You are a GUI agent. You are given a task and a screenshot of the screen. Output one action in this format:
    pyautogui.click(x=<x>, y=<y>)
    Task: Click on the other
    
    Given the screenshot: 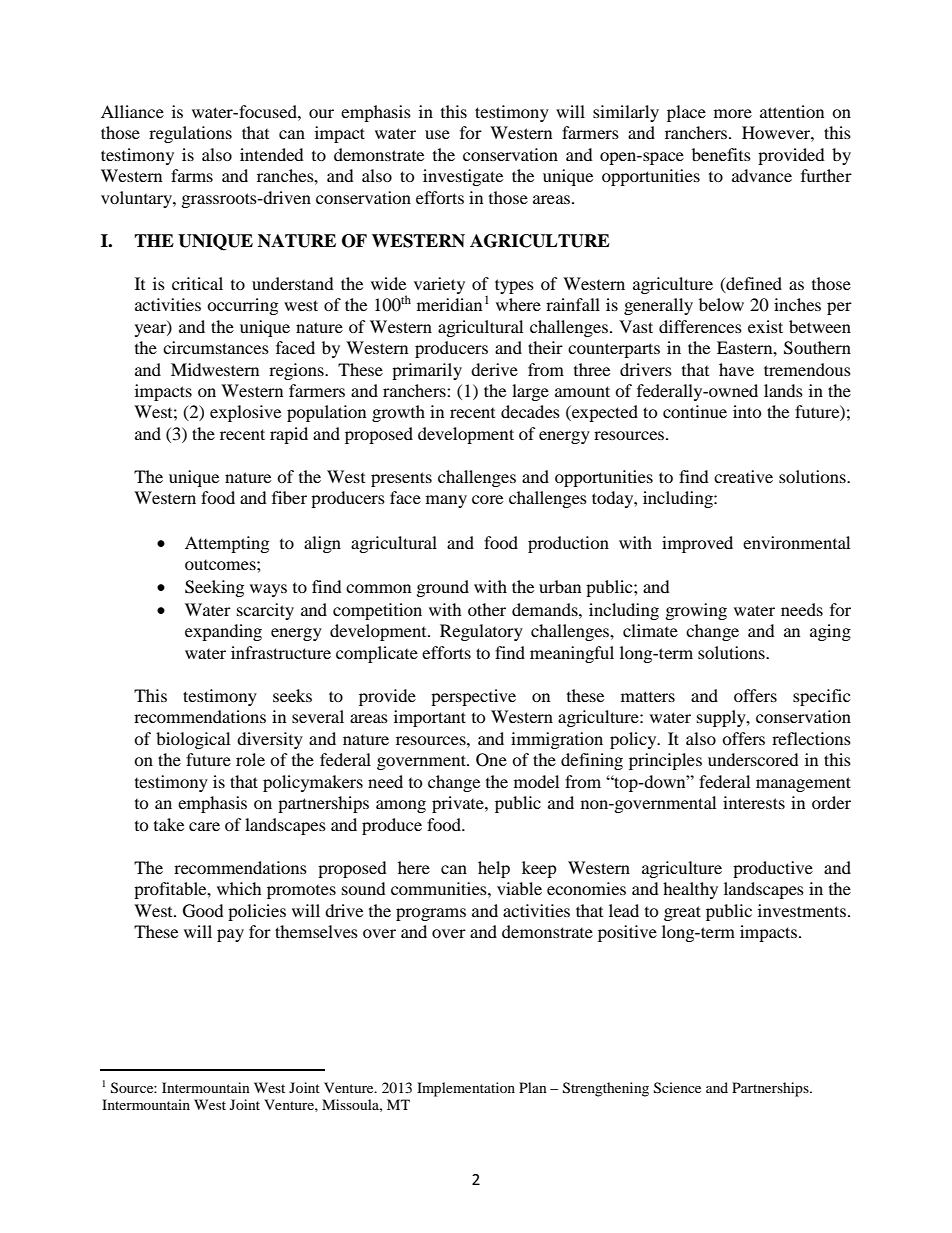 What is the action you would take?
    pyautogui.click(x=487, y=609)
